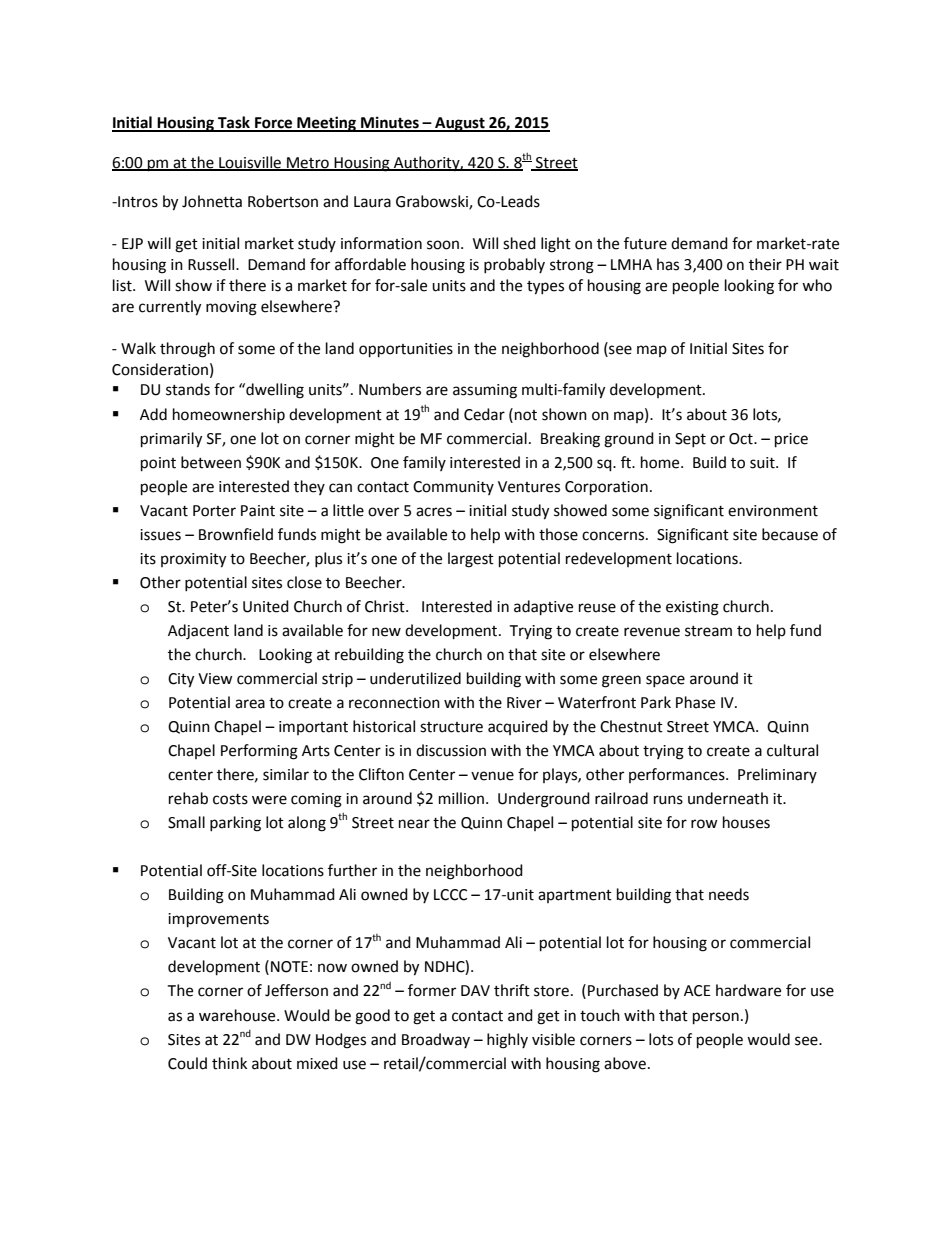  Describe the element at coordinates (193, 560) in the image. I see `proximity` at that location.
